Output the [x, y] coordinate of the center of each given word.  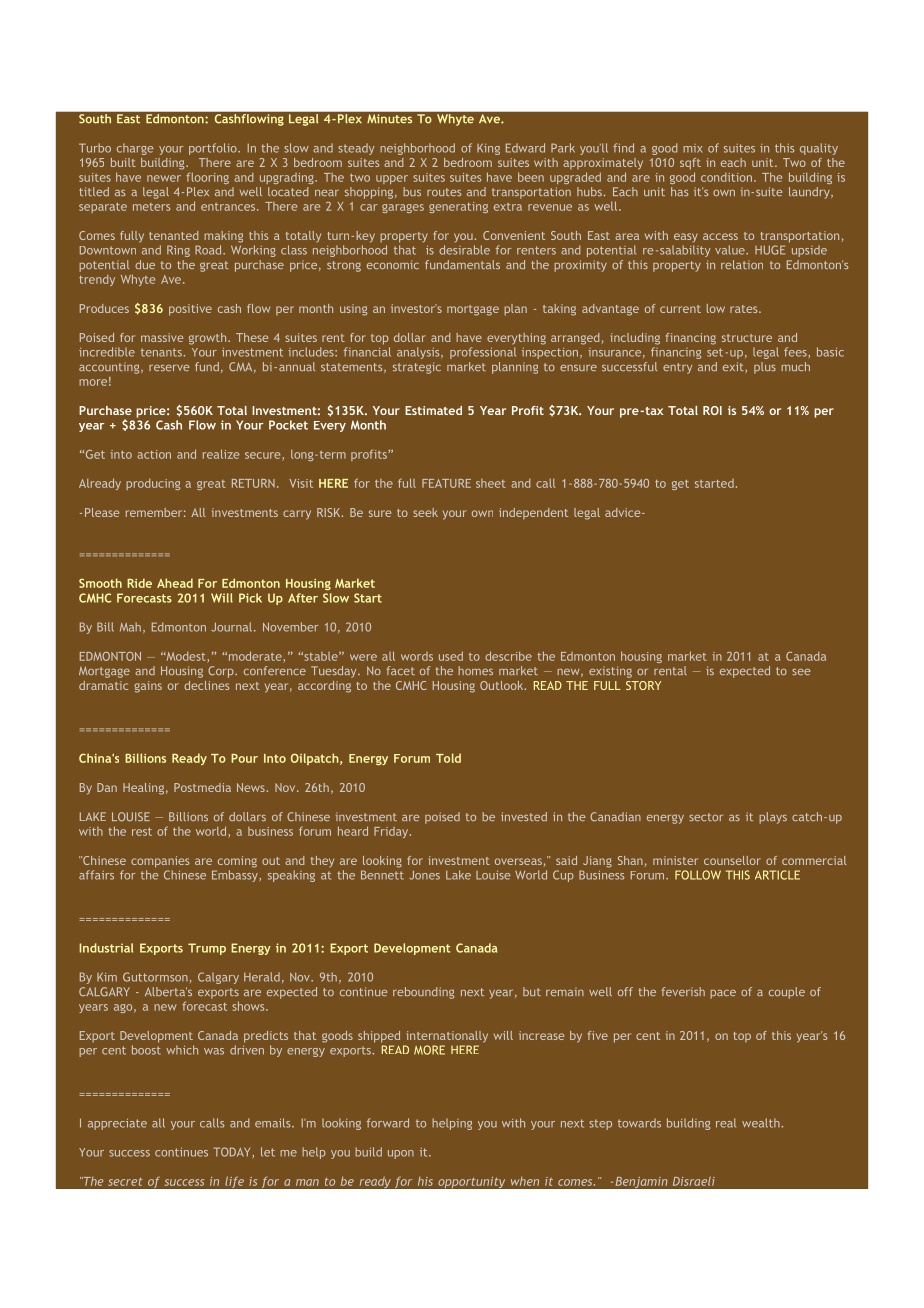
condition [726, 177]
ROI [712, 410]
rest [142, 831]
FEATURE [446, 483]
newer [164, 178]
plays [773, 818]
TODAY [233, 1153]
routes [444, 192]
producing [153, 484]
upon [401, 1154]
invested [524, 816]
